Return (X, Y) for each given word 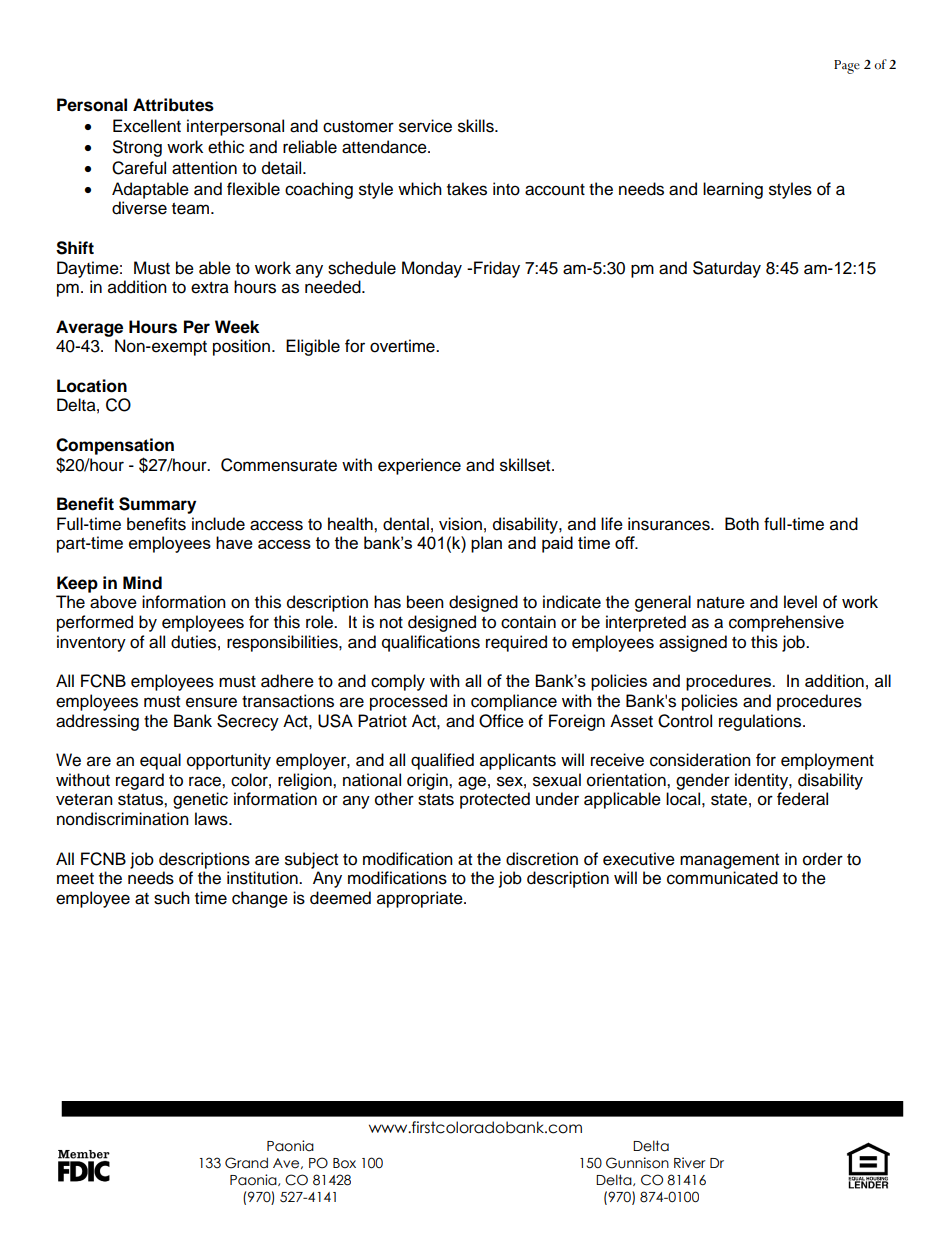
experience (419, 466)
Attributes (173, 105)
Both (742, 524)
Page (847, 67)
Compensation (115, 446)
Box (344, 1163)
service (425, 126)
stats (436, 800)
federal (802, 799)
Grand (246, 1163)
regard (140, 781)
